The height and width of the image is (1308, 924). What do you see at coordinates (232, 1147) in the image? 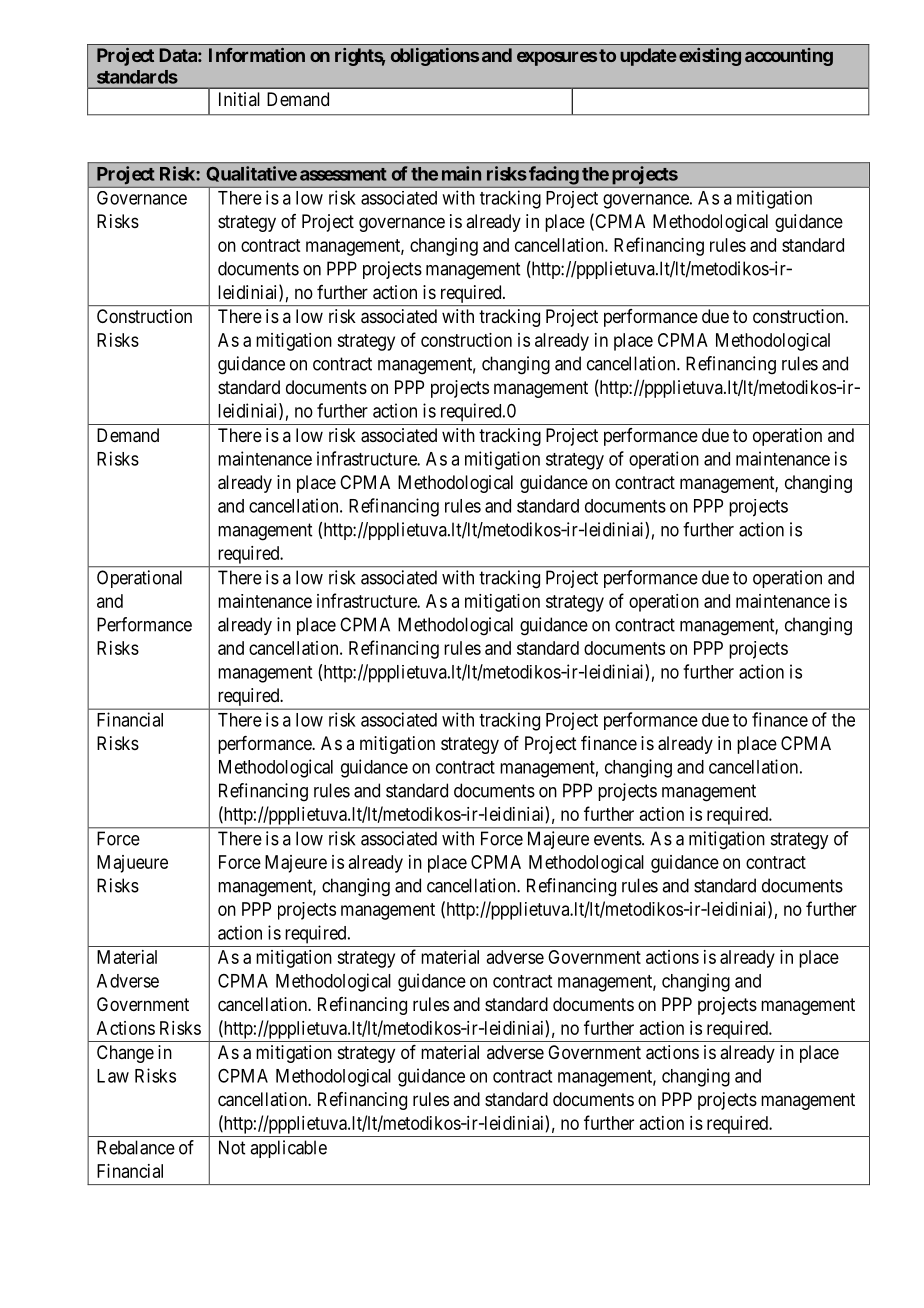
I see `Not` at bounding box center [232, 1147].
